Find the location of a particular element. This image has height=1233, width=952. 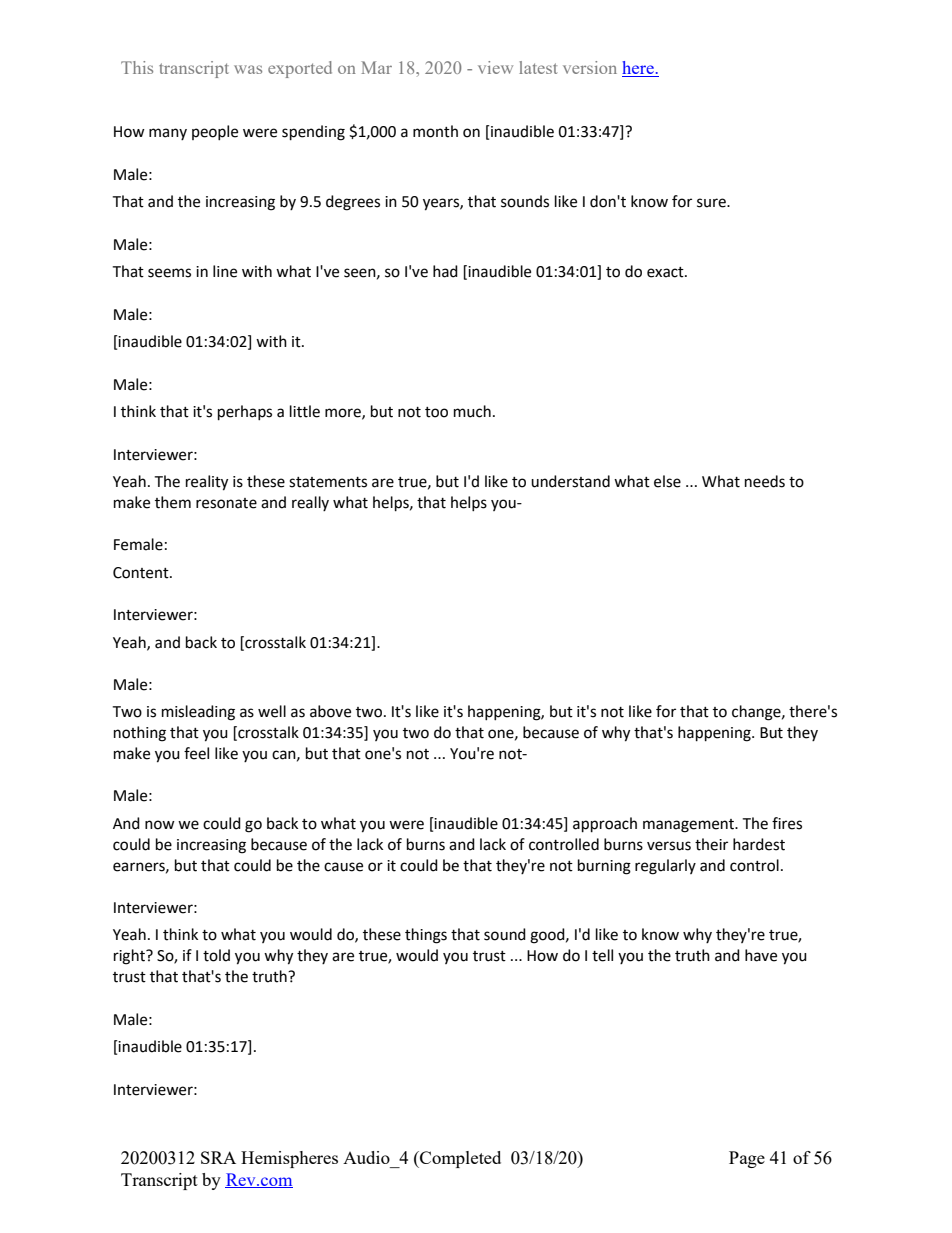

people is located at coordinates (215, 132).
